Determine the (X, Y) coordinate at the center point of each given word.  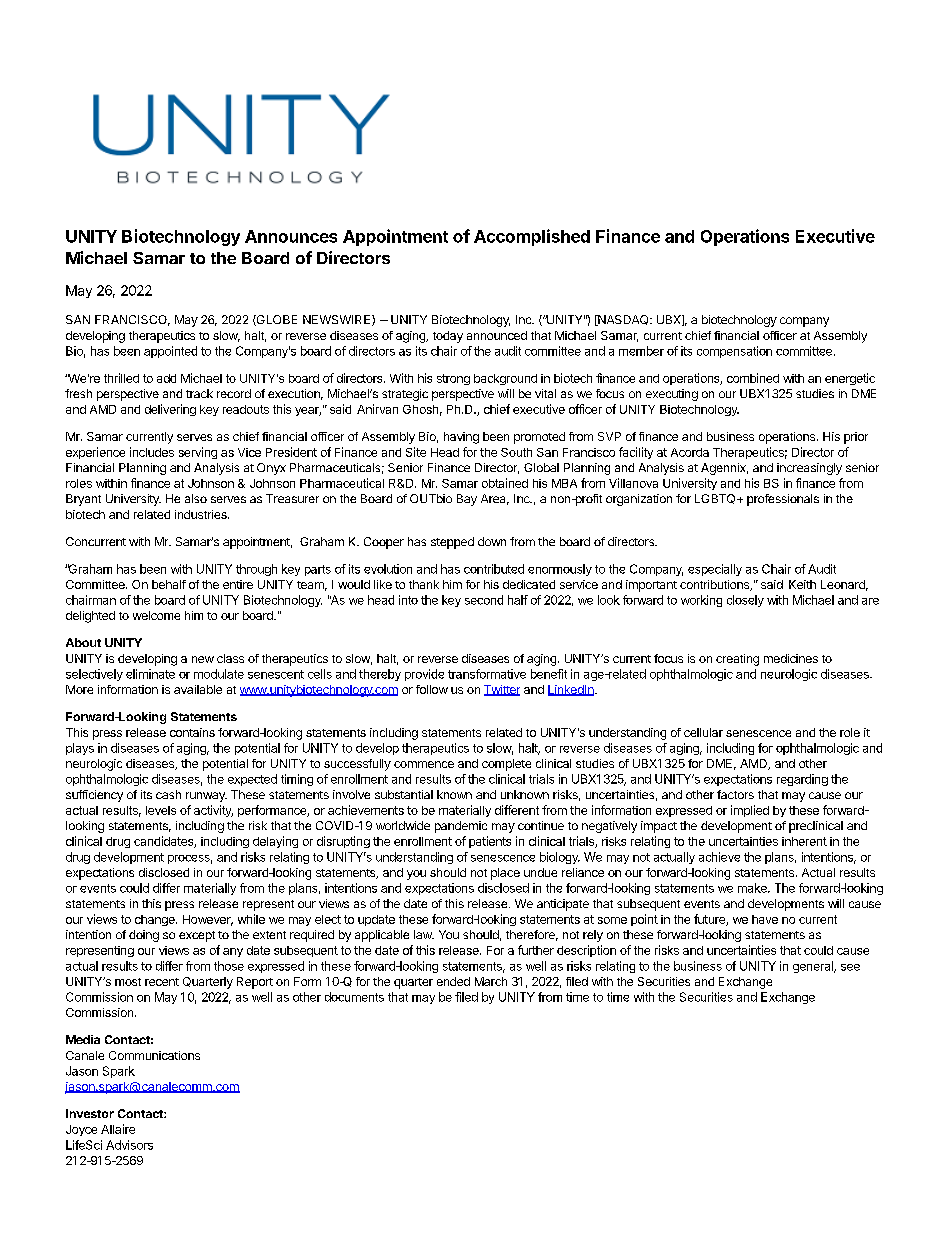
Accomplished (532, 237)
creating (737, 660)
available (198, 689)
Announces (291, 236)
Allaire (118, 1129)
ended (453, 981)
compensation (734, 352)
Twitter (502, 690)
